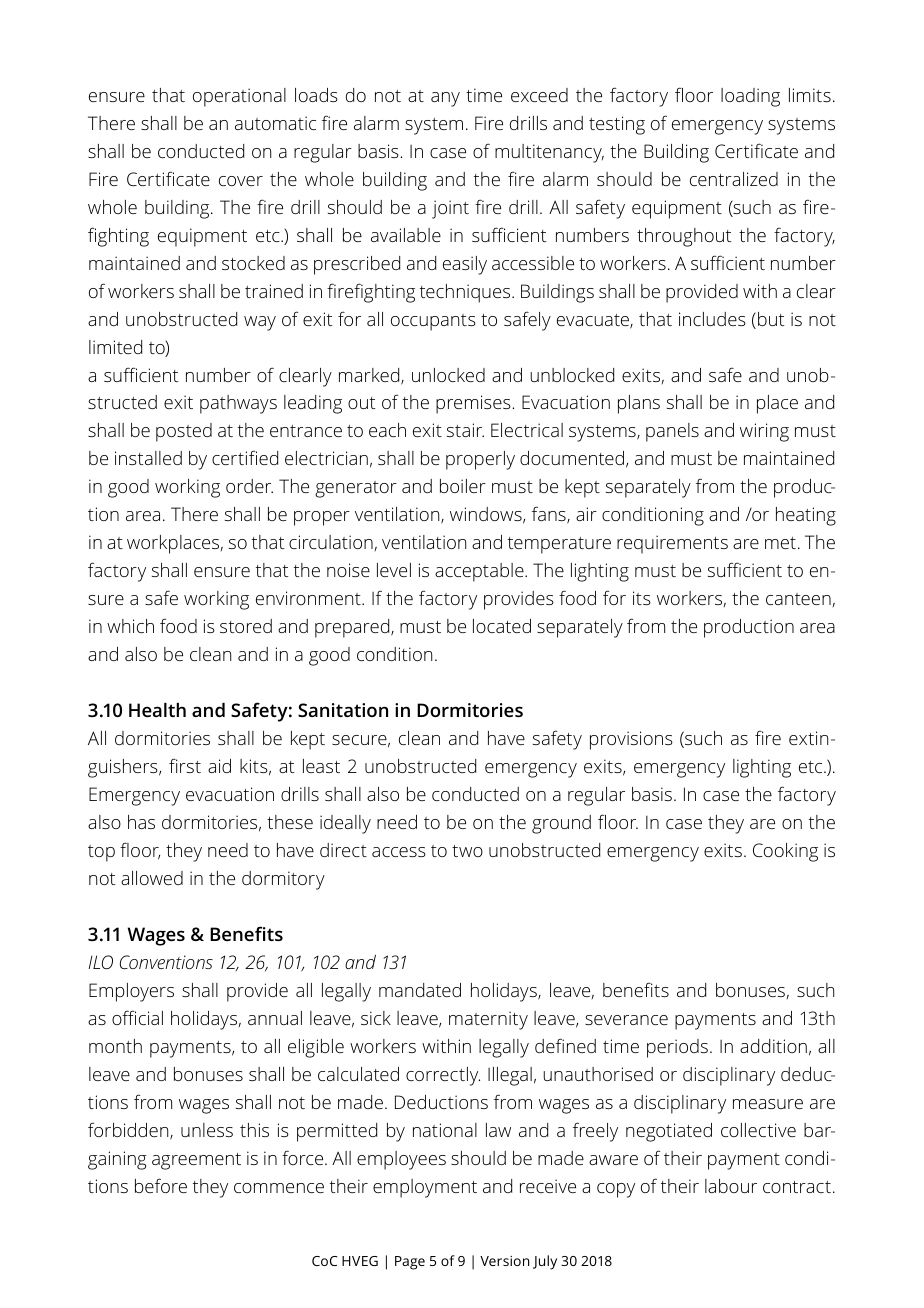  Describe the element at coordinates (480, 572) in the image. I see `acceptable` at that location.
